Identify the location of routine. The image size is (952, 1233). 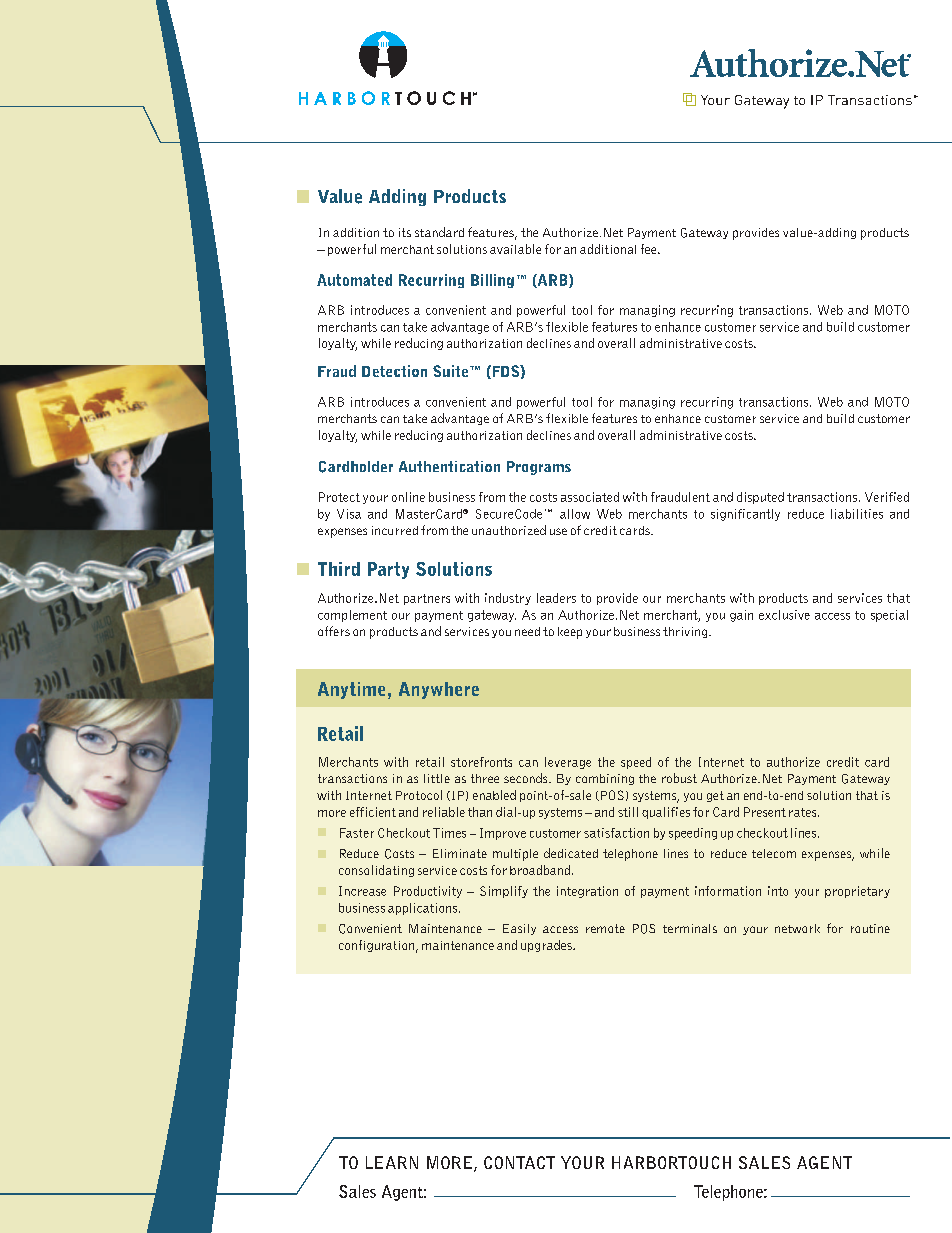
(870, 928).
